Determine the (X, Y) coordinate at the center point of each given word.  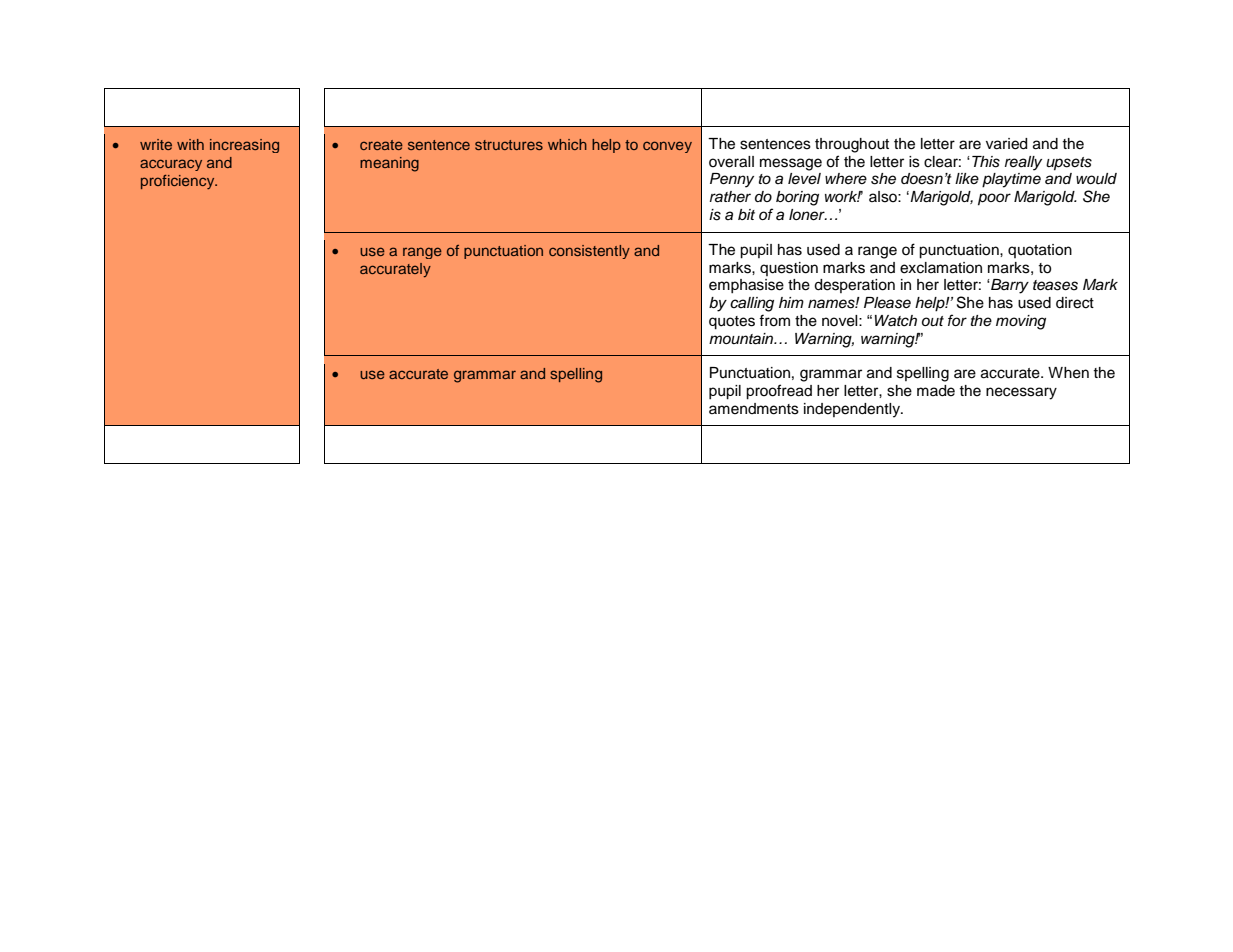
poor (994, 199)
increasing (244, 146)
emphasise (746, 286)
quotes (732, 323)
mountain (742, 339)
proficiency (179, 182)
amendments (754, 409)
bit (746, 214)
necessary (1021, 393)
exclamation (941, 268)
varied (1006, 144)
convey (667, 147)
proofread (779, 392)
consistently (589, 252)
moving (1021, 322)
